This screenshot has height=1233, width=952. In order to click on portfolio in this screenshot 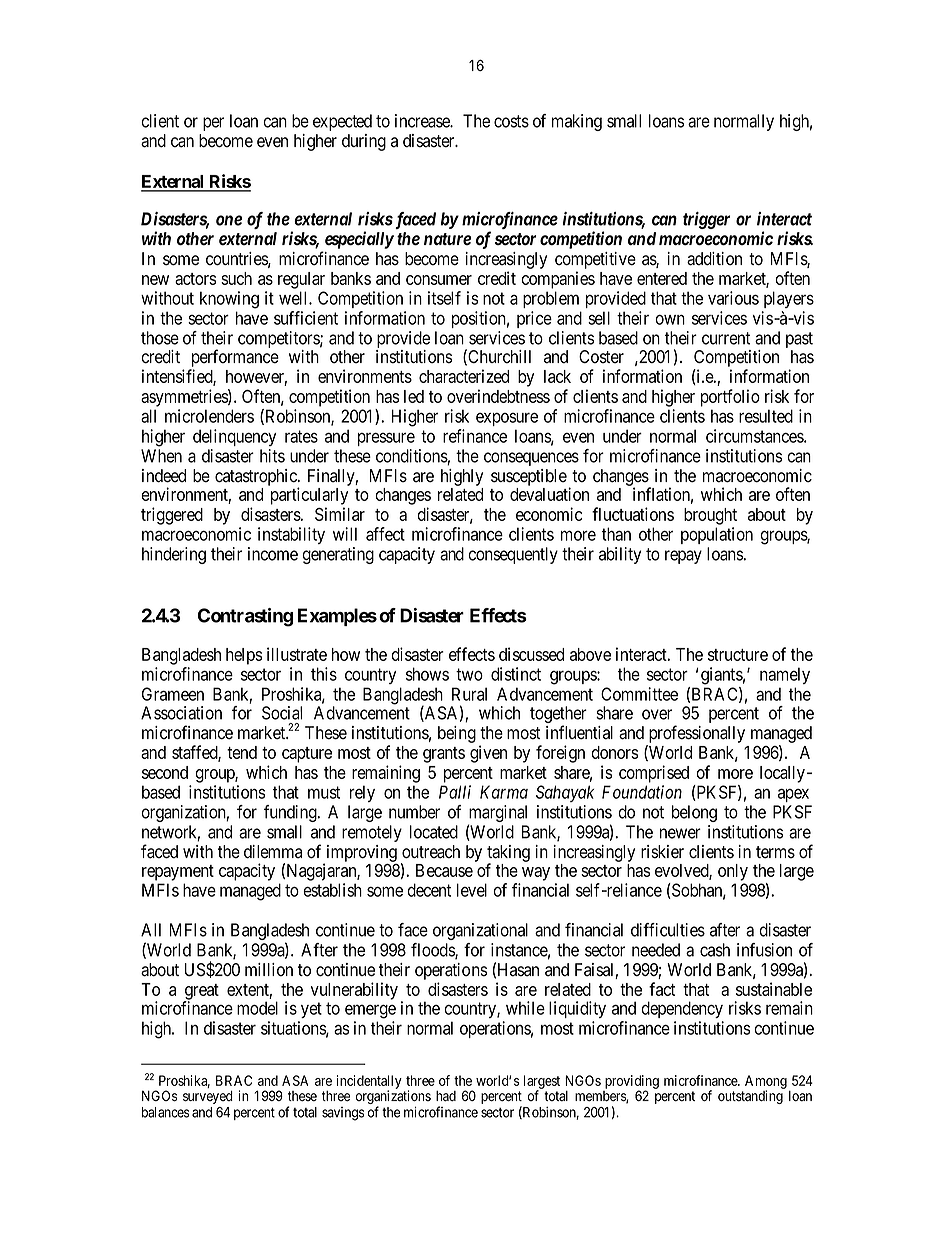, I will do `click(730, 398)`.
